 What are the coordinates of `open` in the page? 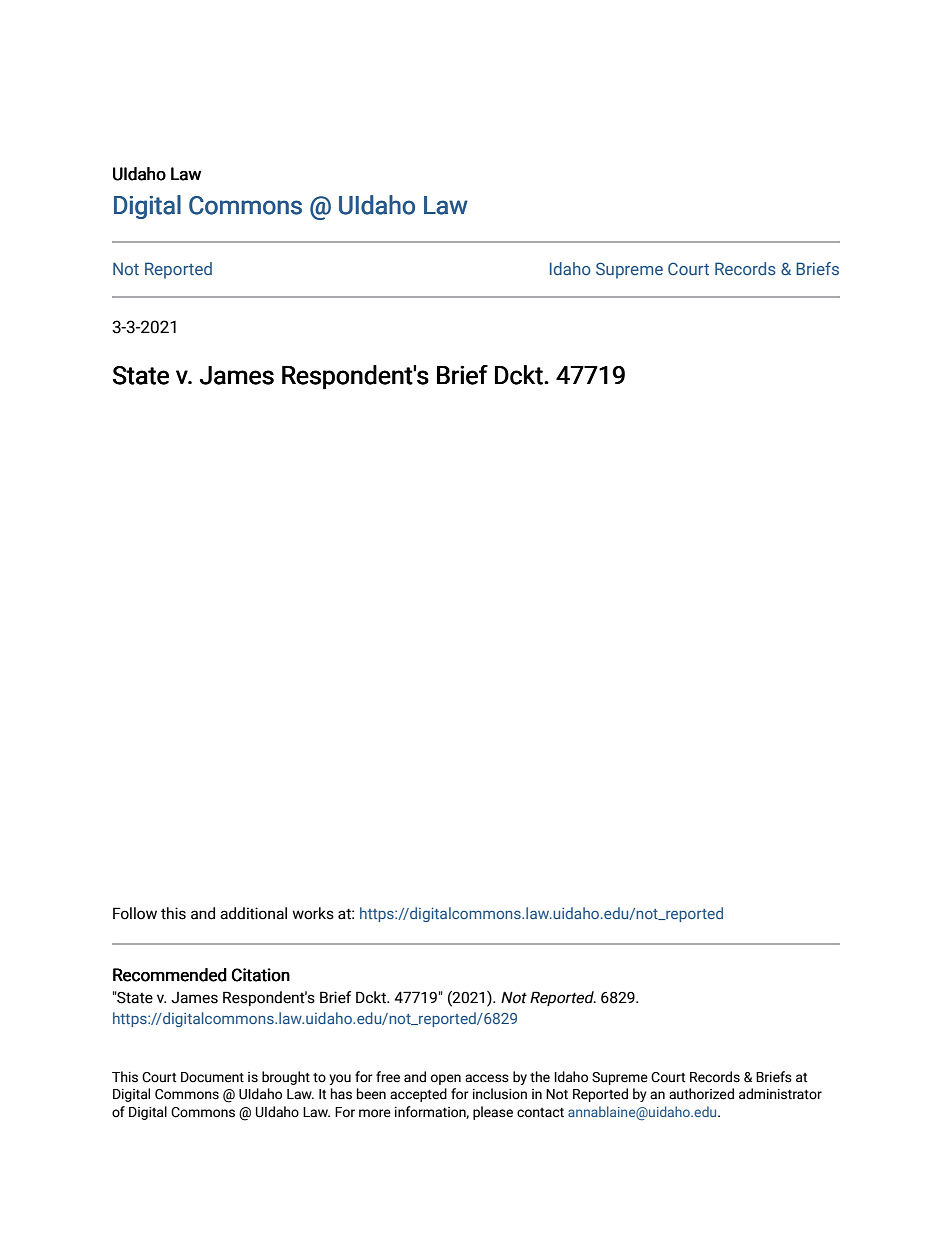 It's located at (446, 1079).
